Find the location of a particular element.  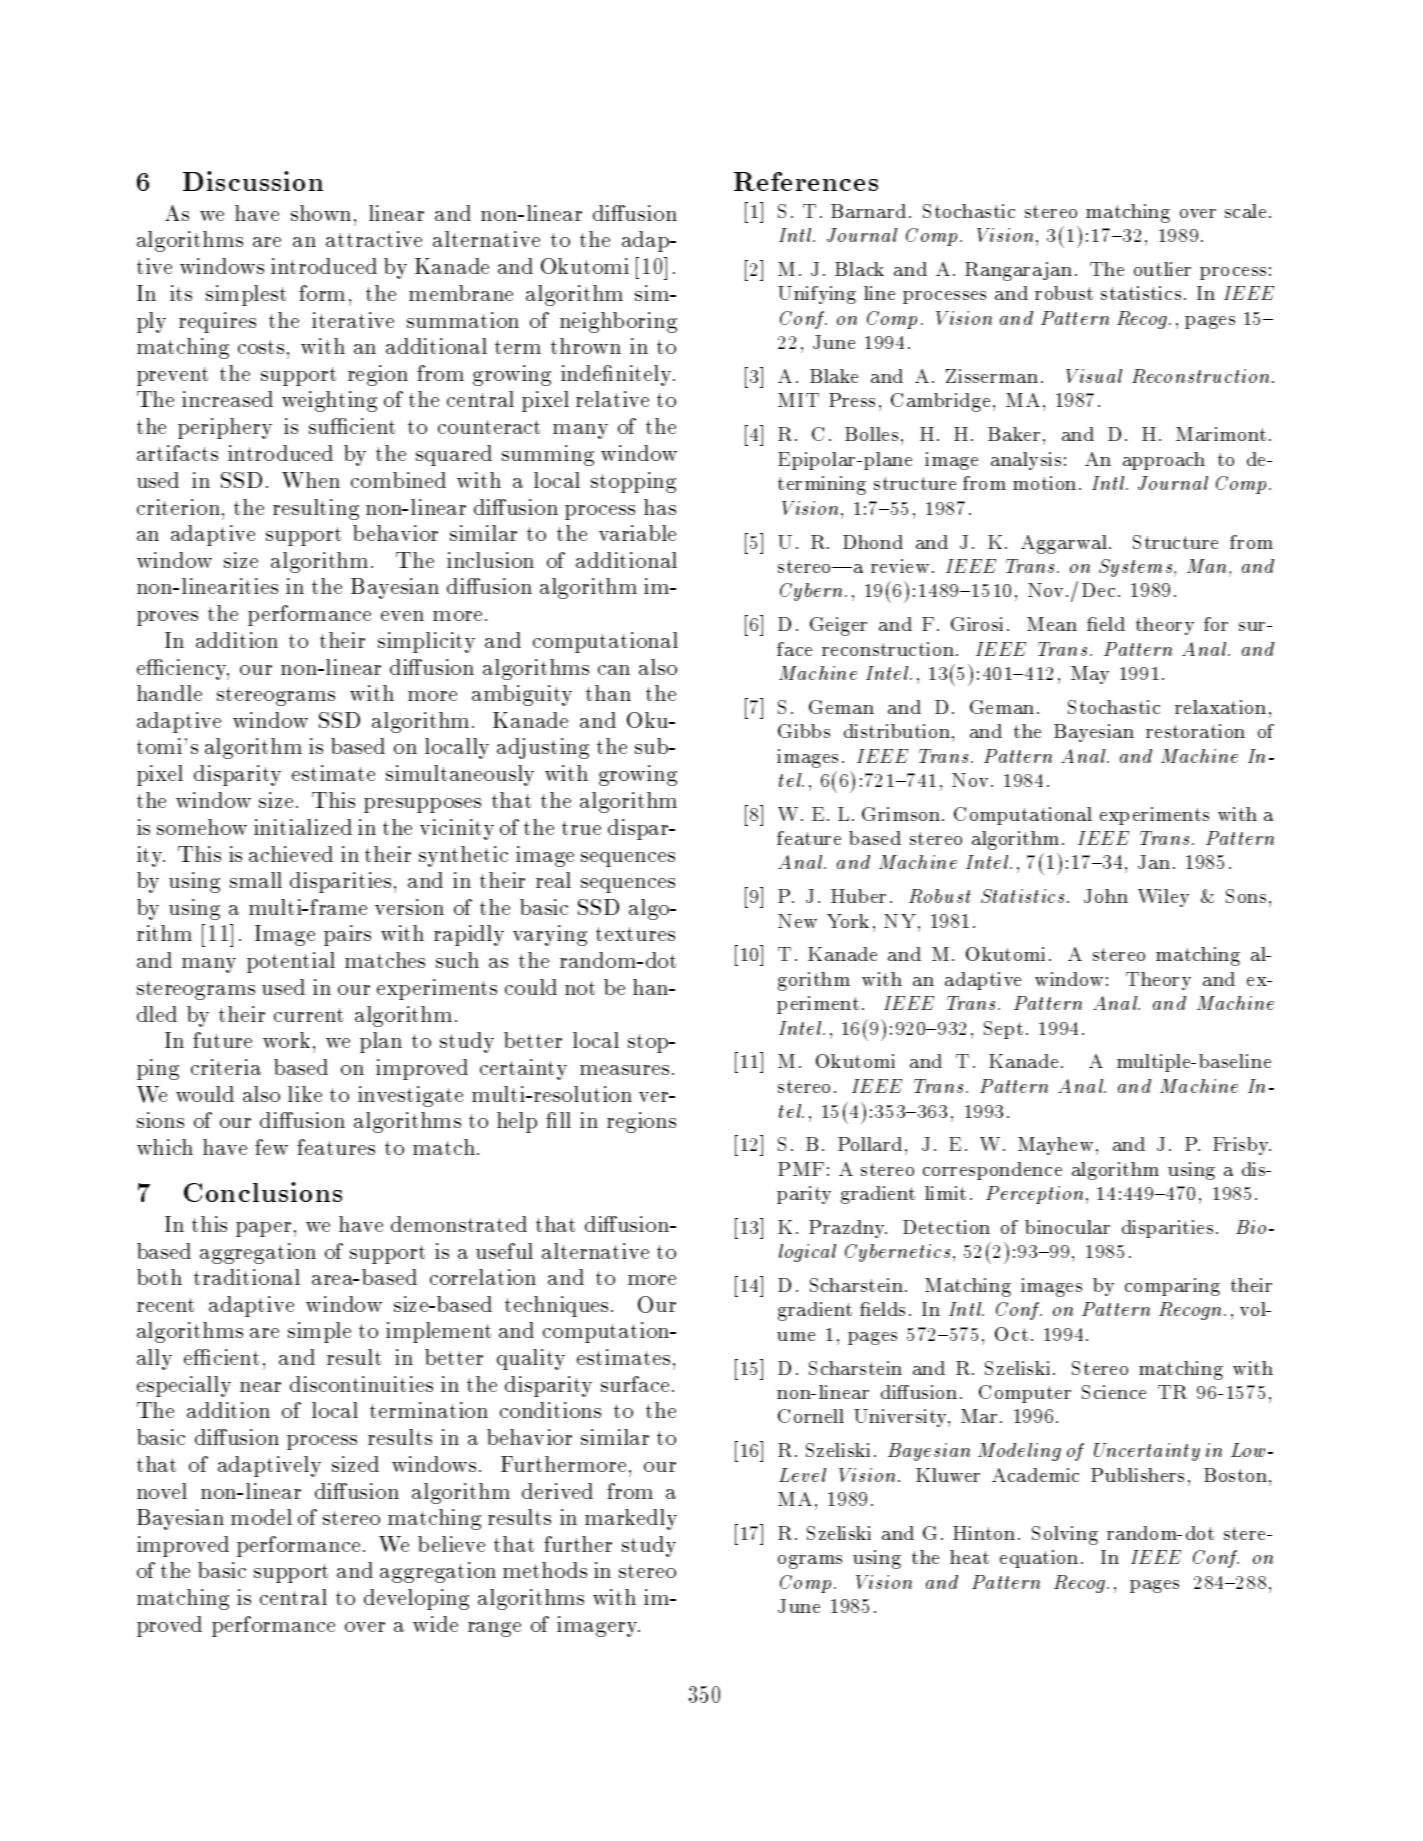

can is located at coordinates (614, 670).
